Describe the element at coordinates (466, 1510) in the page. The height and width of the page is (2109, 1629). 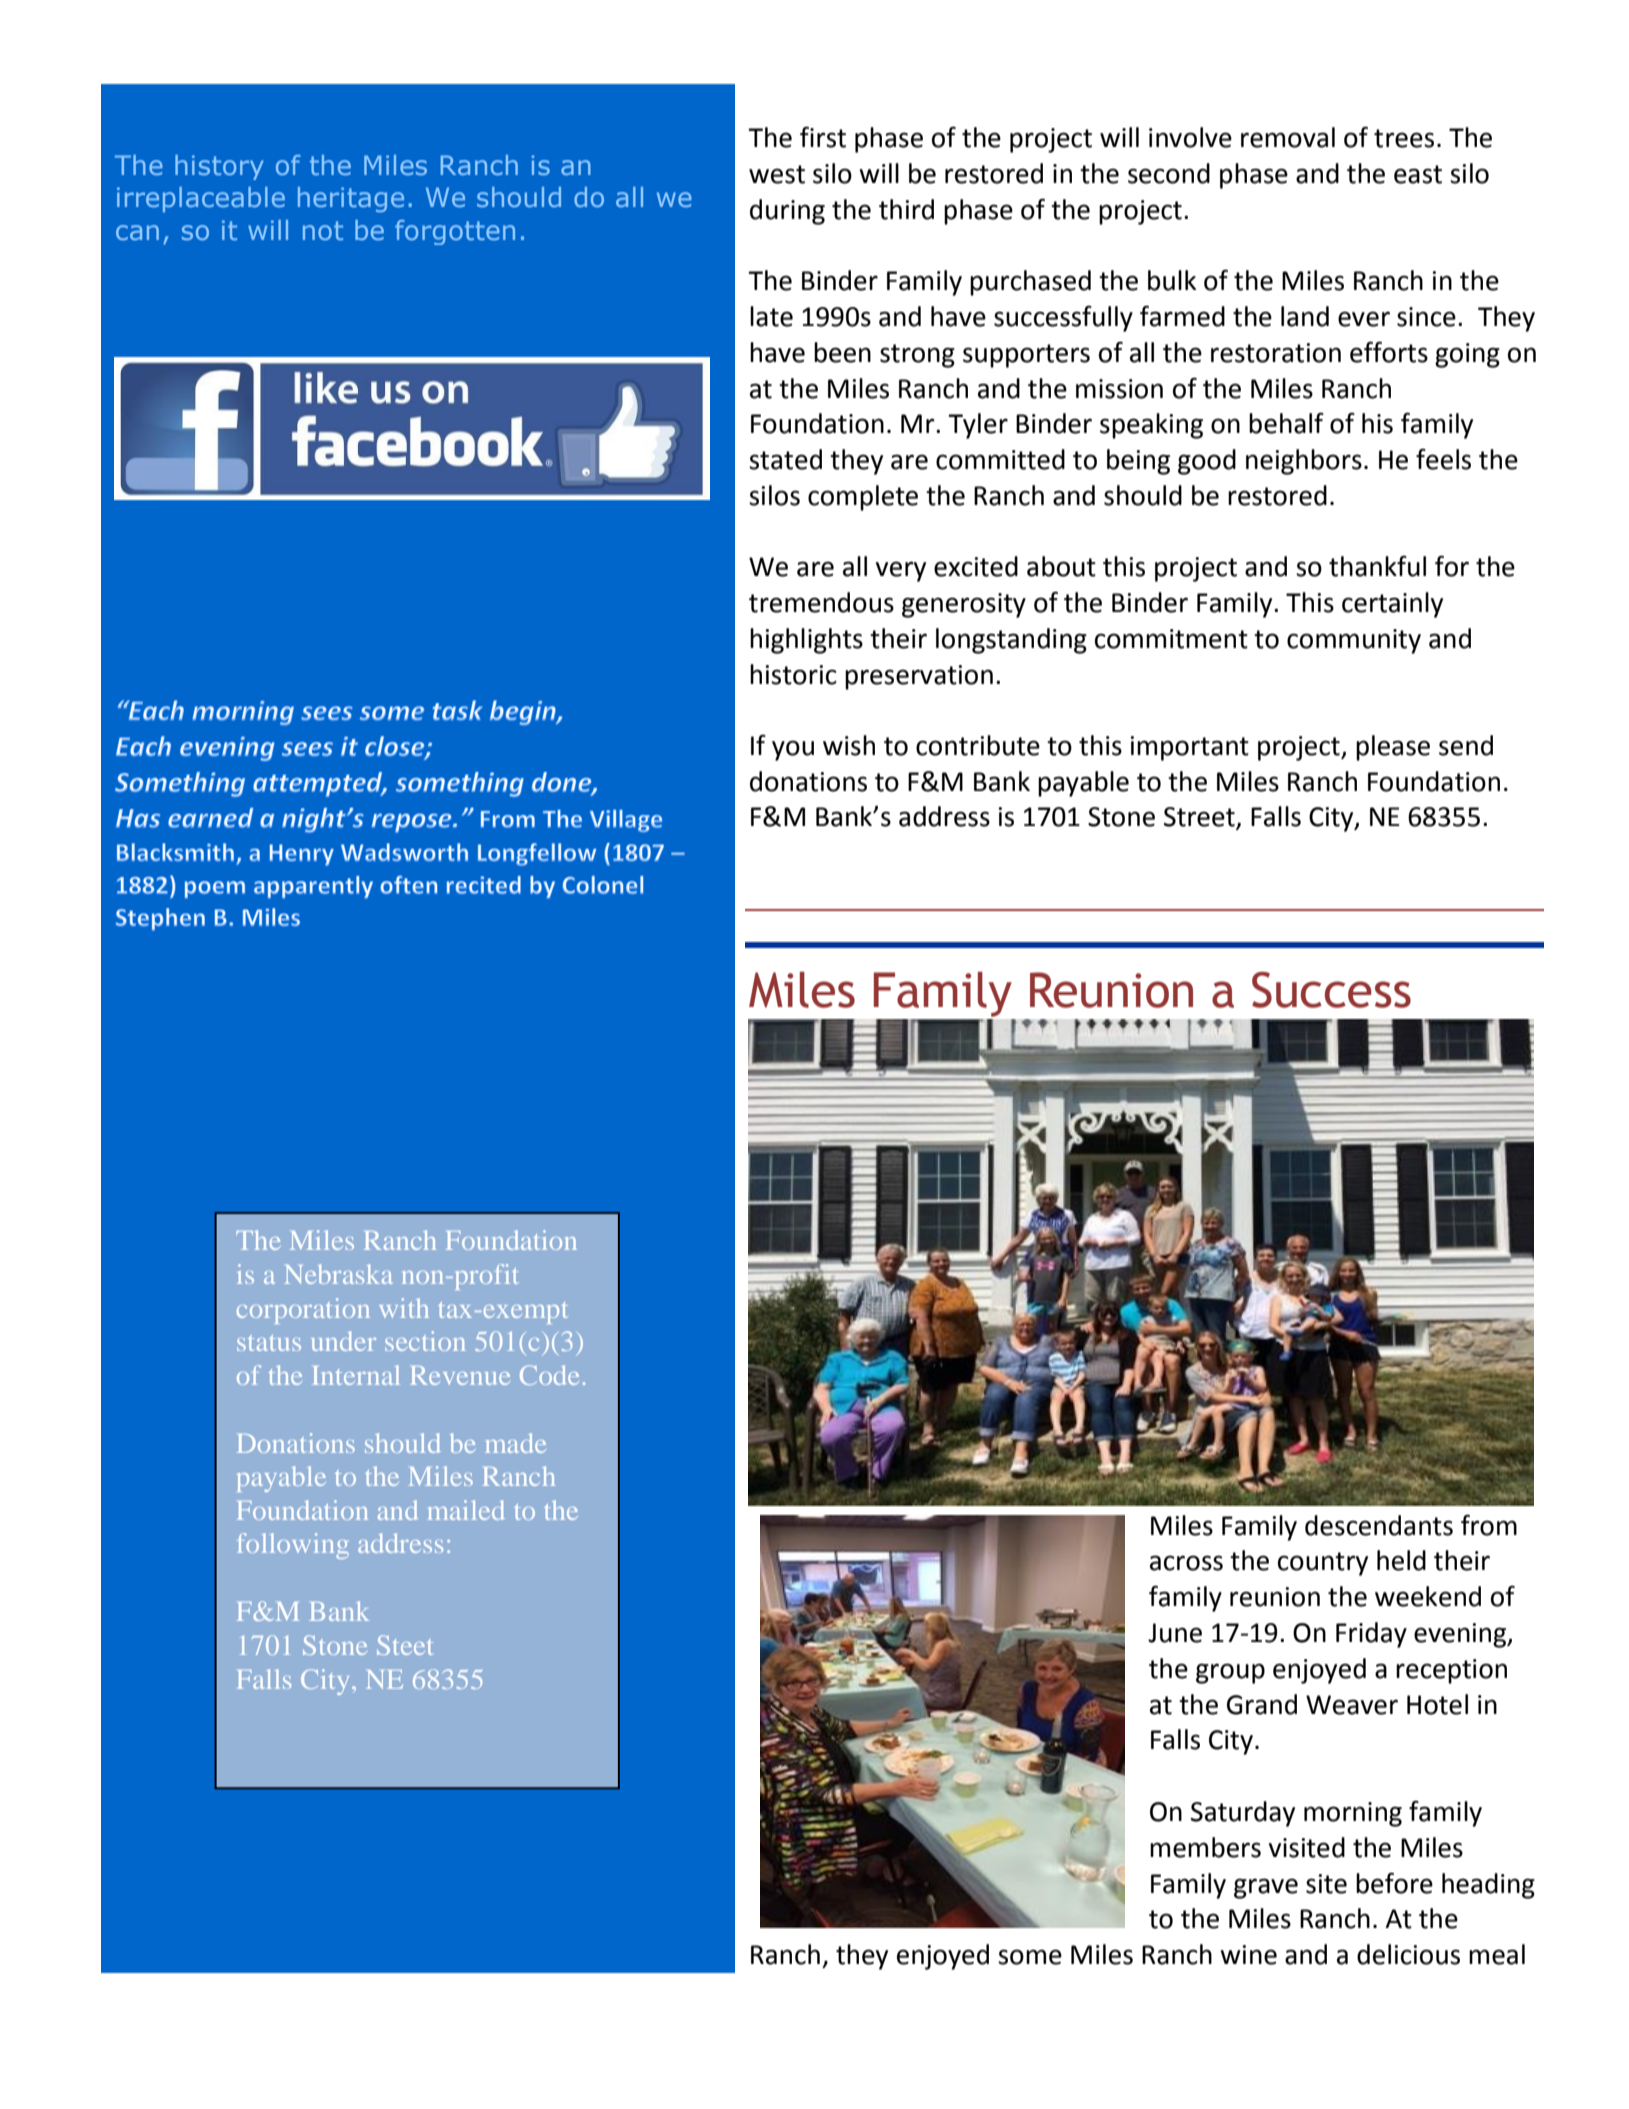
I see `mailed` at that location.
